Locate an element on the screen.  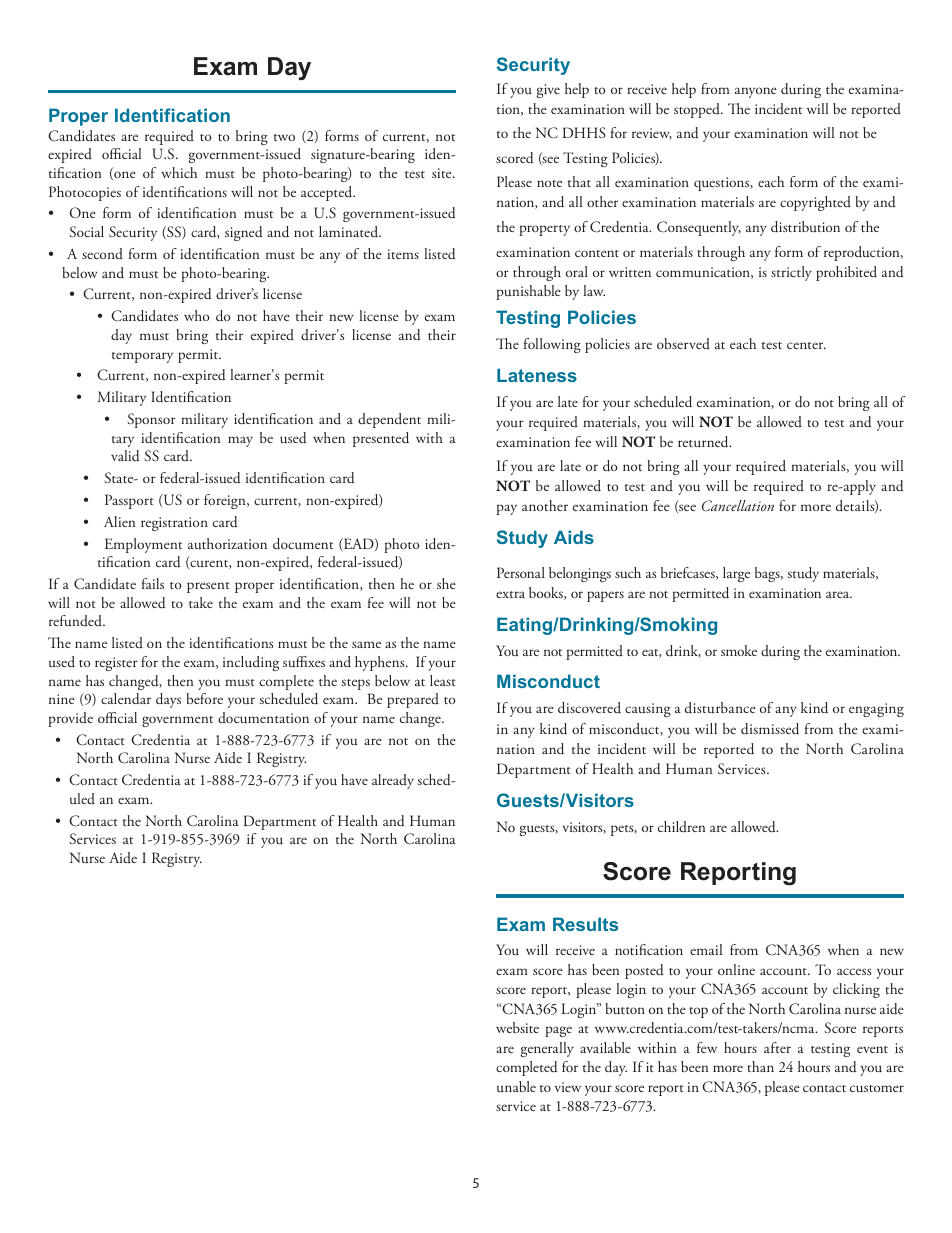
generally is located at coordinates (547, 1049).
